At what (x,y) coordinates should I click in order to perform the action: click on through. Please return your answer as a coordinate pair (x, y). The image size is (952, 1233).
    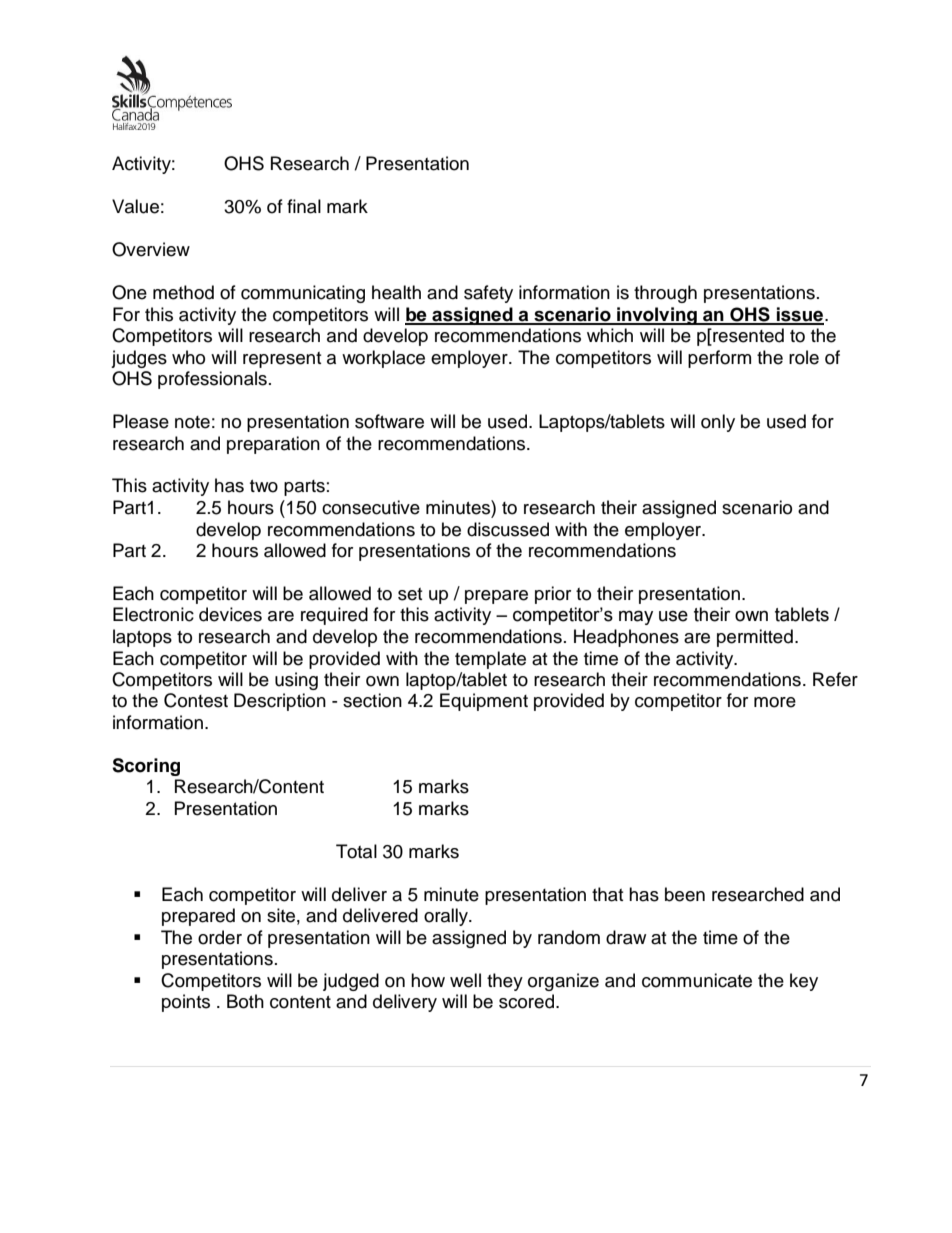
    Looking at the image, I should click on (665, 294).
